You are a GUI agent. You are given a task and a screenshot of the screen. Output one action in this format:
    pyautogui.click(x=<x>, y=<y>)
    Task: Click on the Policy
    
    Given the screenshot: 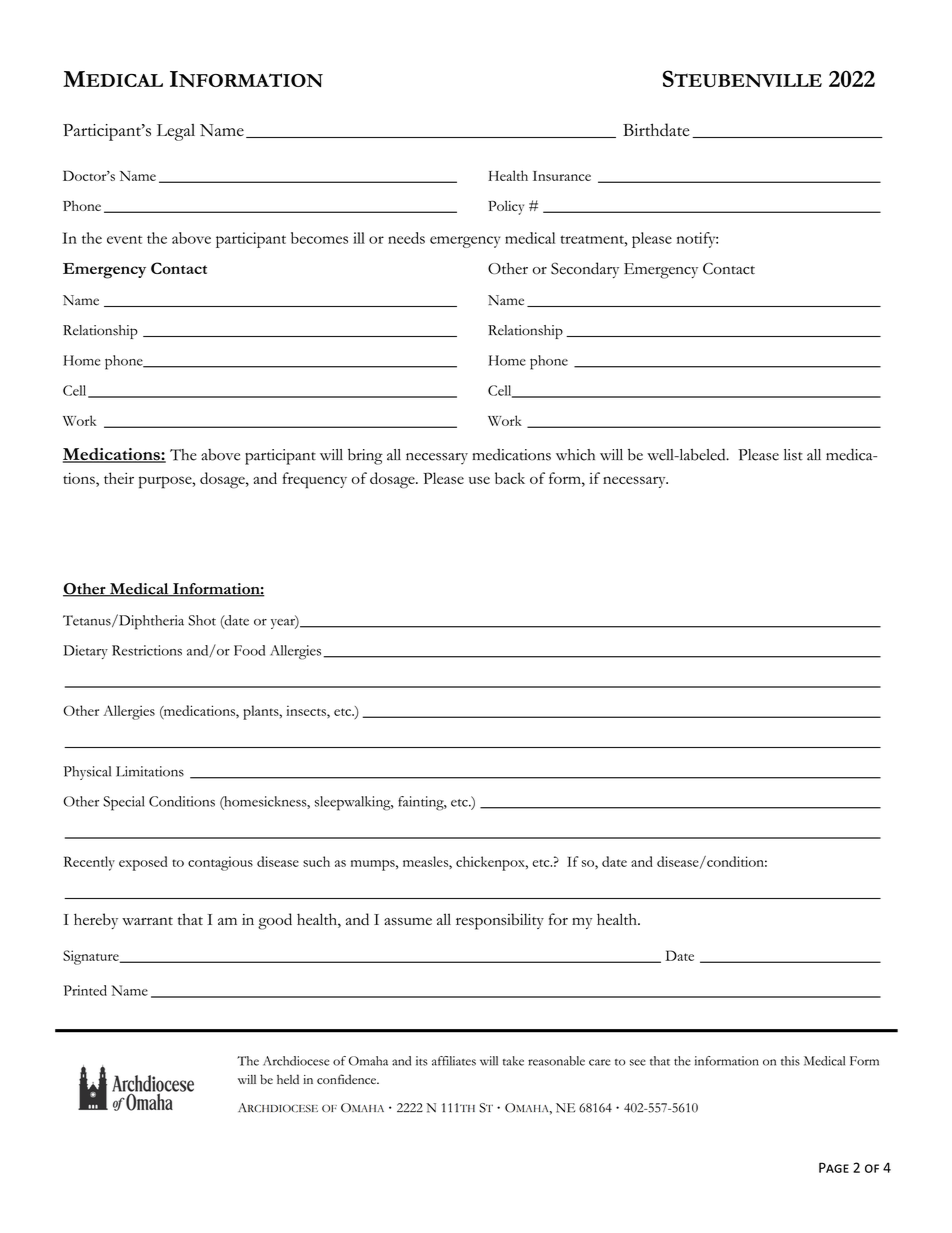 What is the action you would take?
    pyautogui.click(x=506, y=207)
